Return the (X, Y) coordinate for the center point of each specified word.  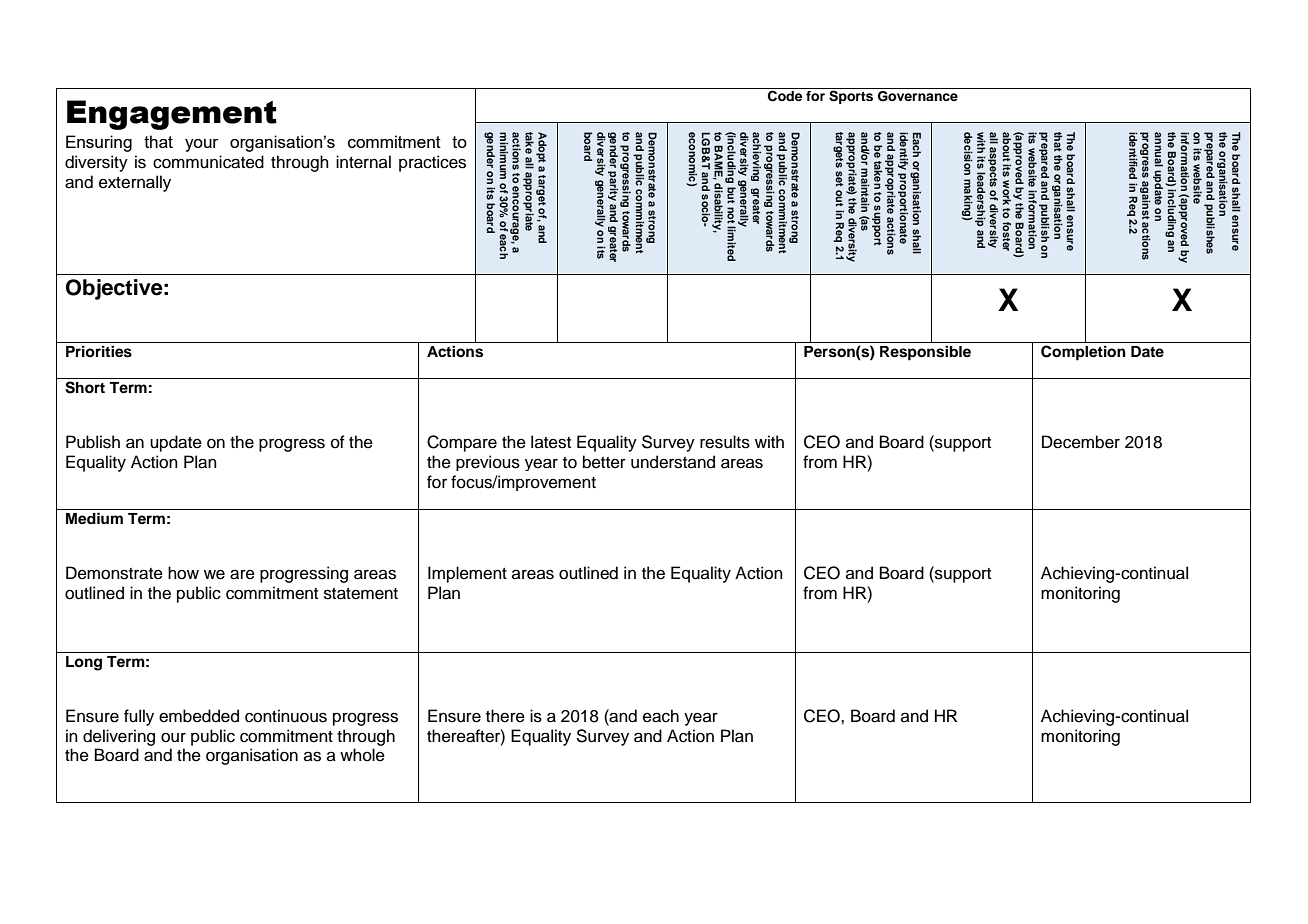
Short (85, 387)
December (1081, 442)
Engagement (172, 115)
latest (551, 442)
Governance (918, 96)
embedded (199, 716)
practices (432, 163)
